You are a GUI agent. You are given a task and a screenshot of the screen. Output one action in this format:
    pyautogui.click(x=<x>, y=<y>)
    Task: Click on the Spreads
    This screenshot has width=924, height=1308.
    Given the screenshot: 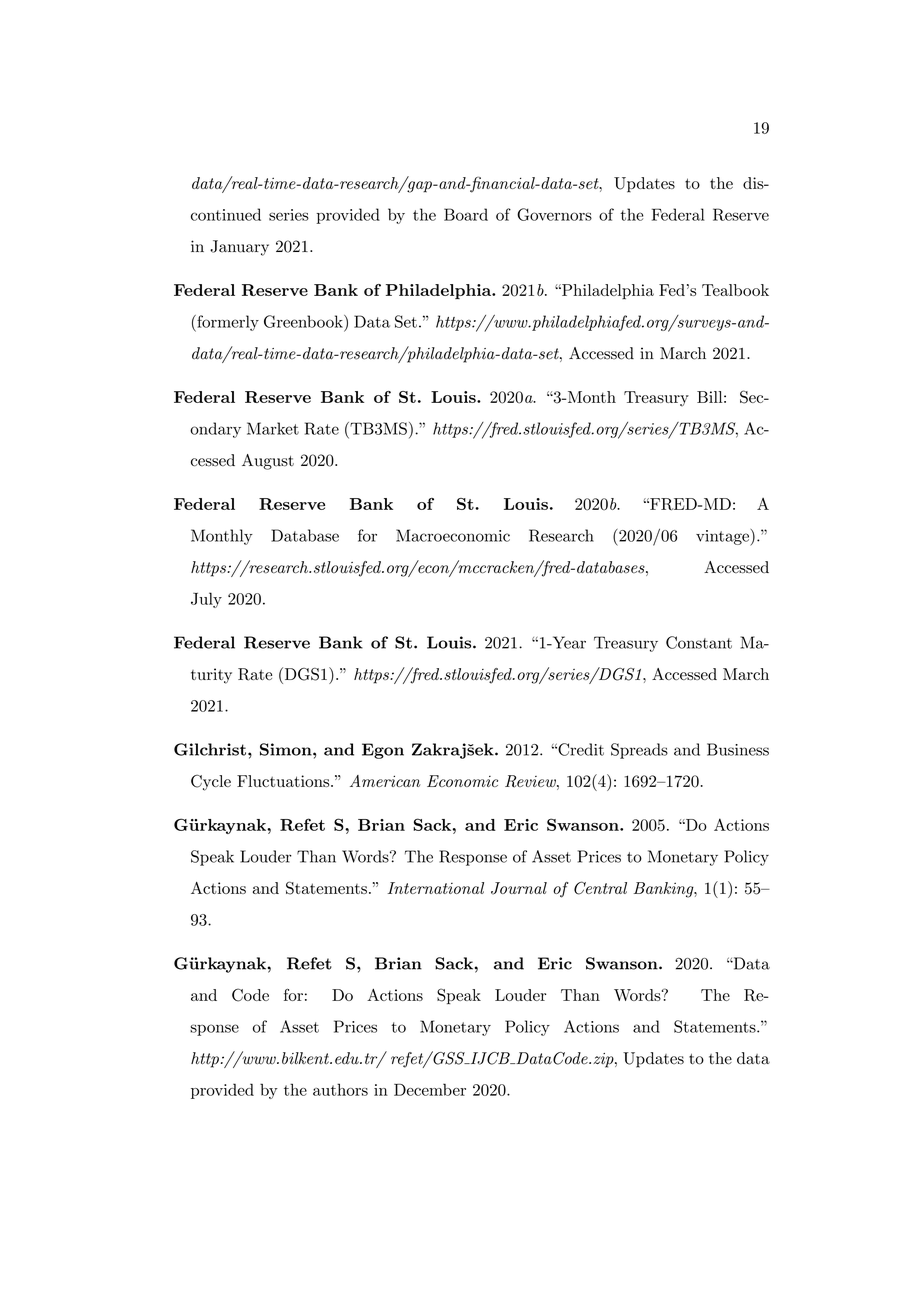 What is the action you would take?
    pyautogui.click(x=639, y=751)
